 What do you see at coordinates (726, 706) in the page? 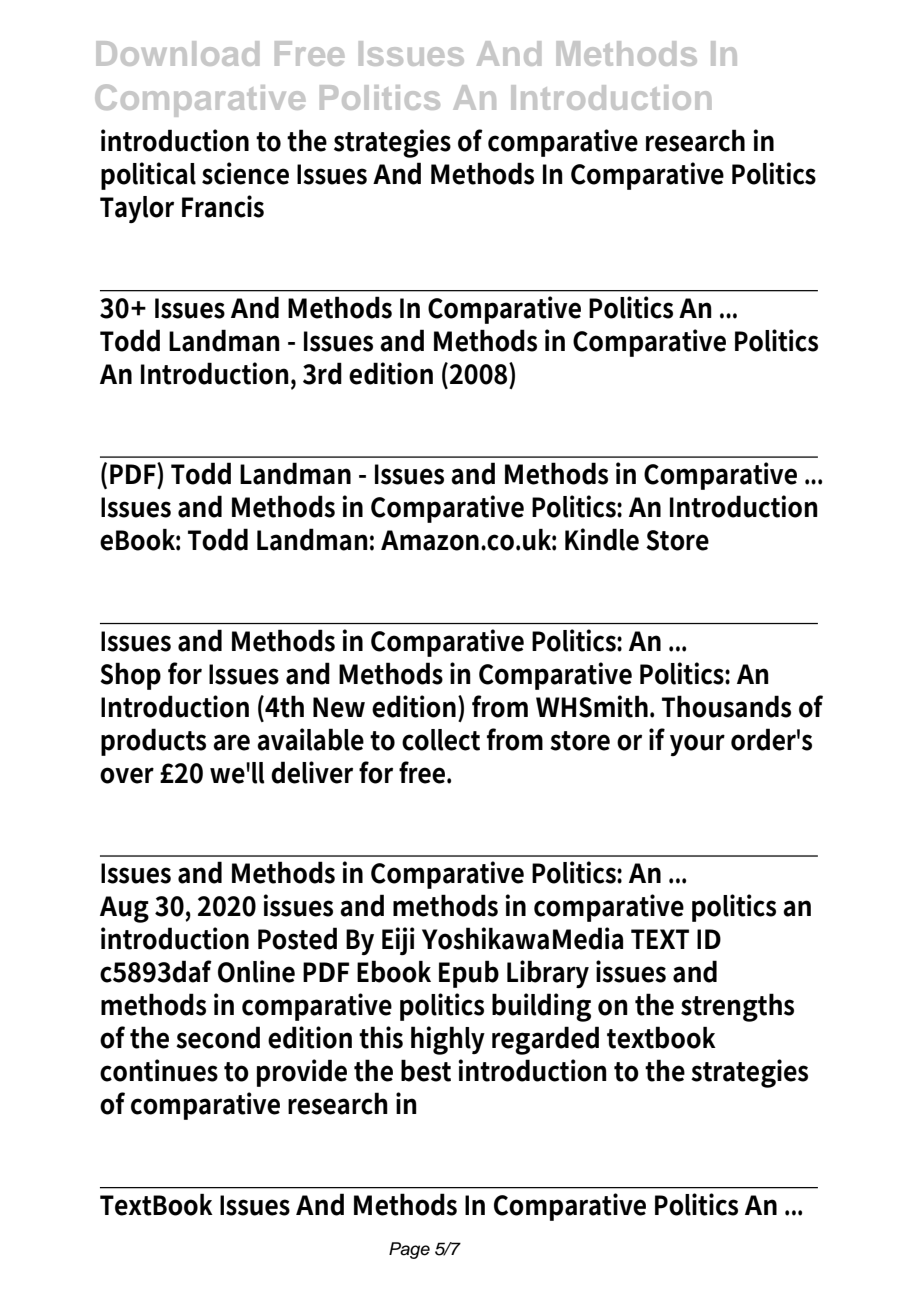
I see `Thousands` at bounding box center [726, 706].
